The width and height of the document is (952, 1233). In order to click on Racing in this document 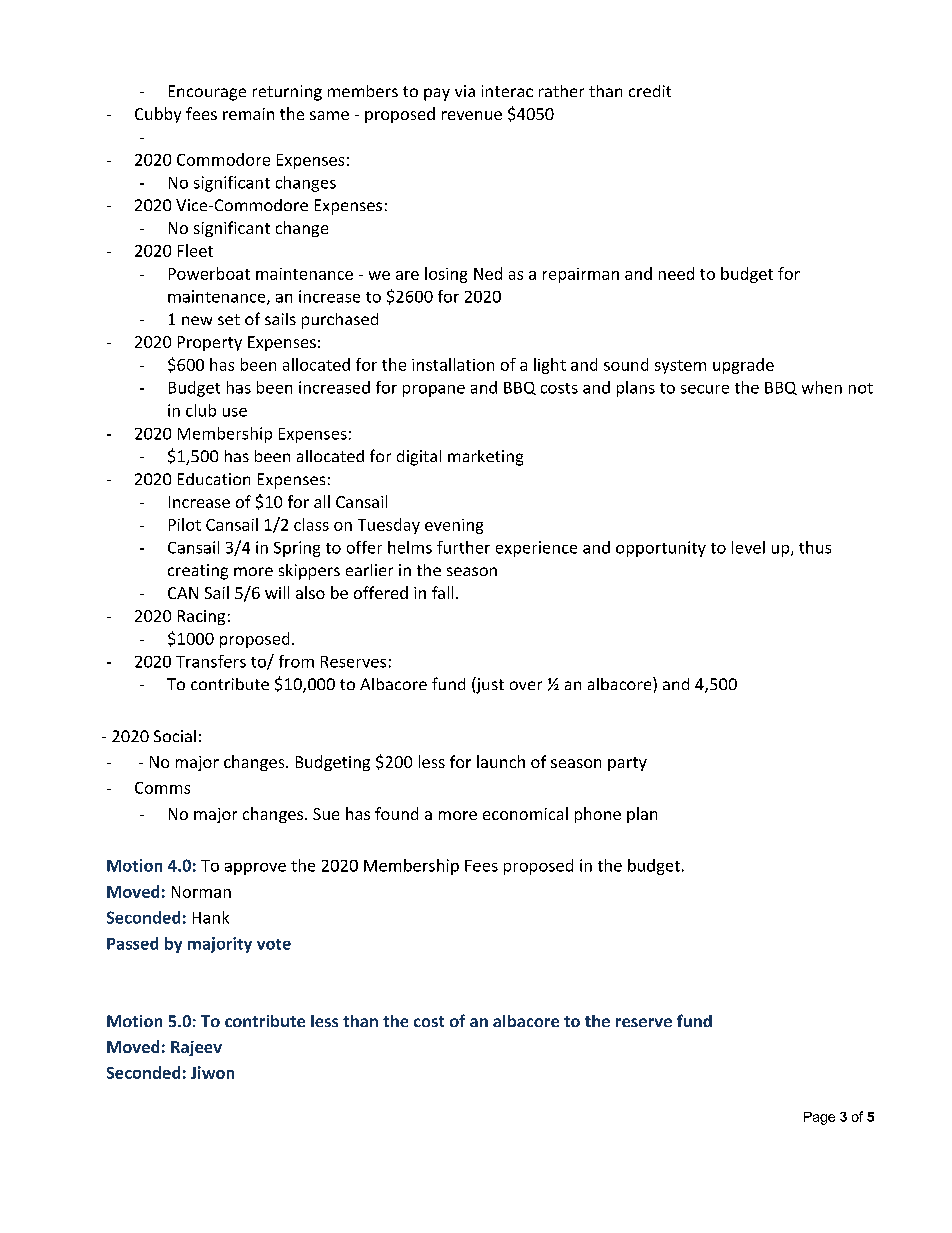, I will do `click(201, 617)`.
